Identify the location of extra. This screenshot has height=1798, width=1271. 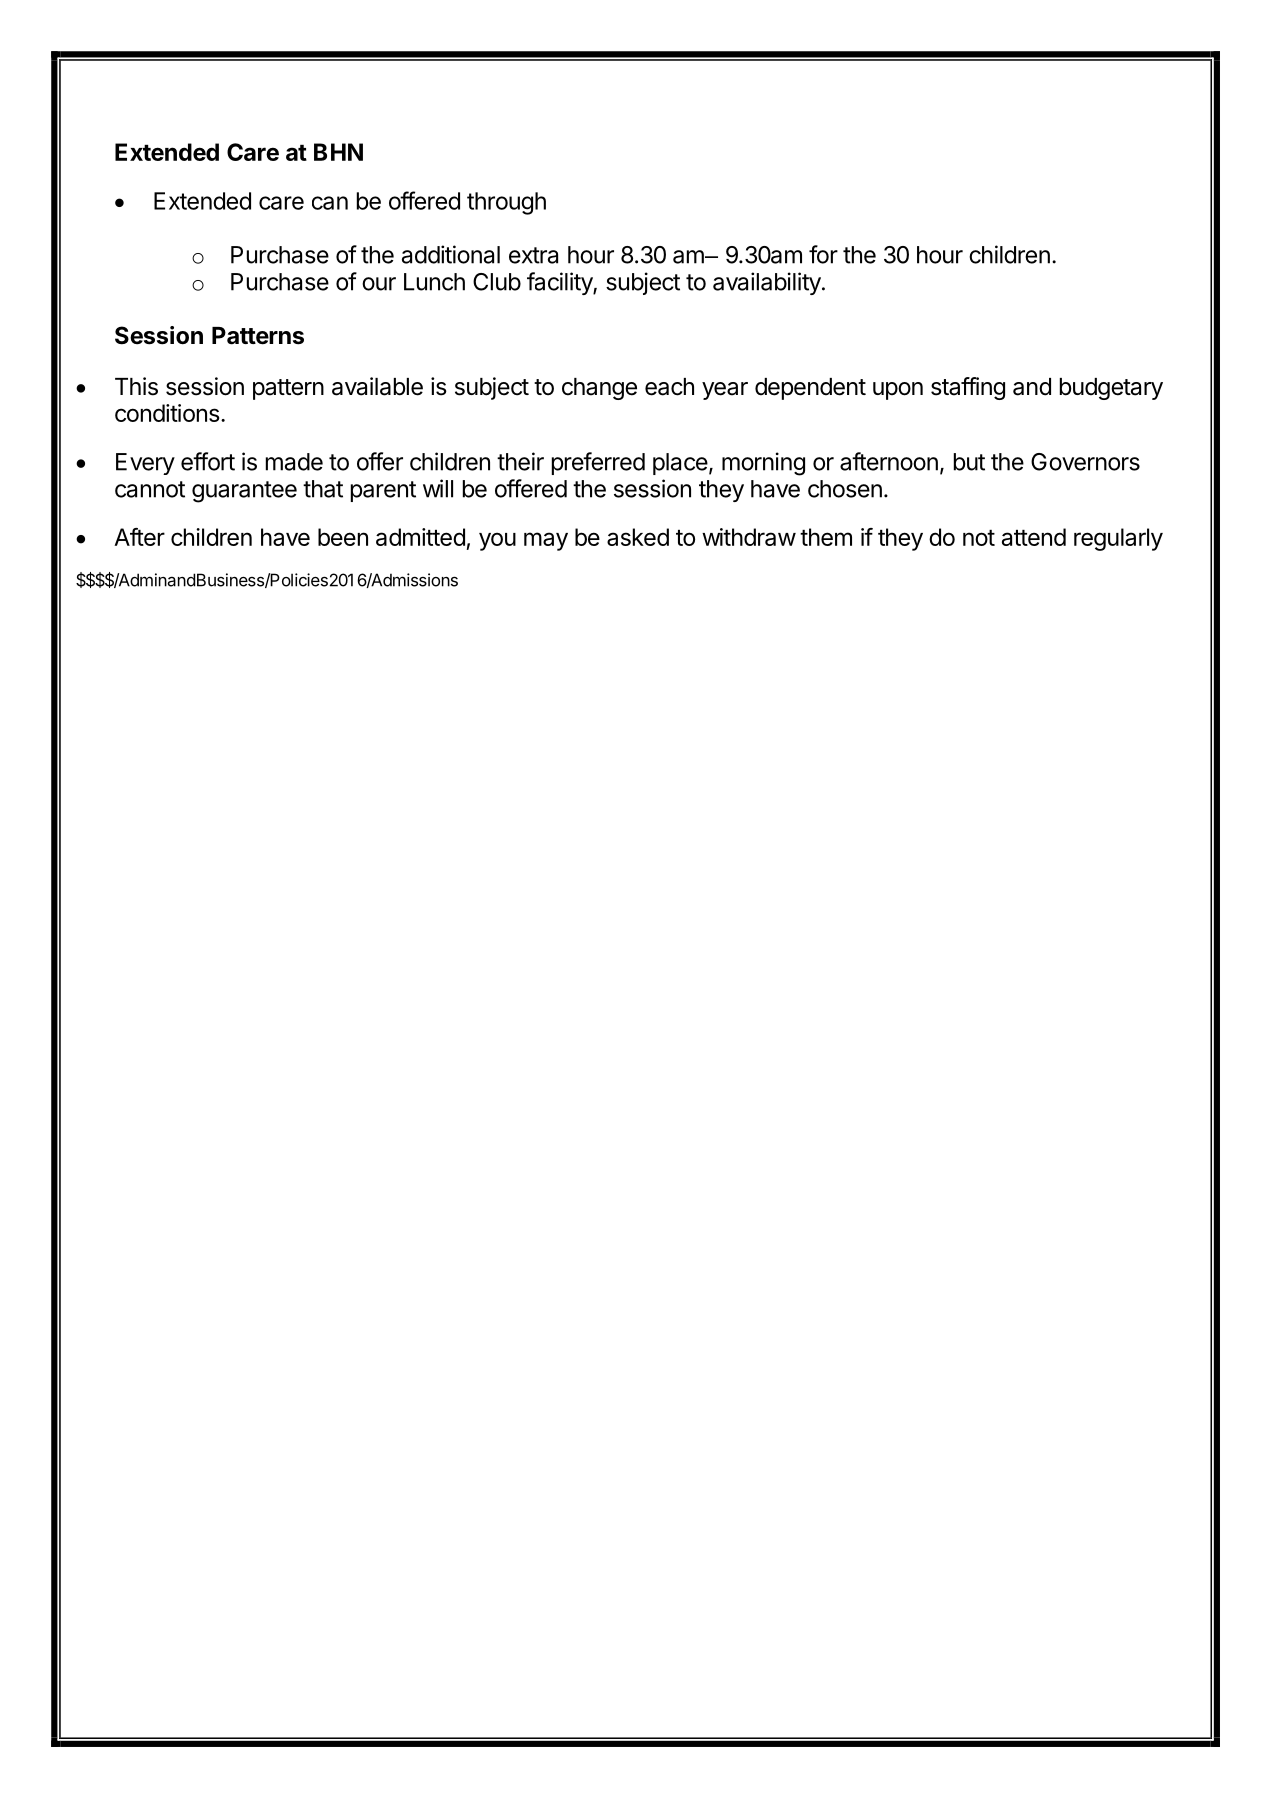
(533, 255).
